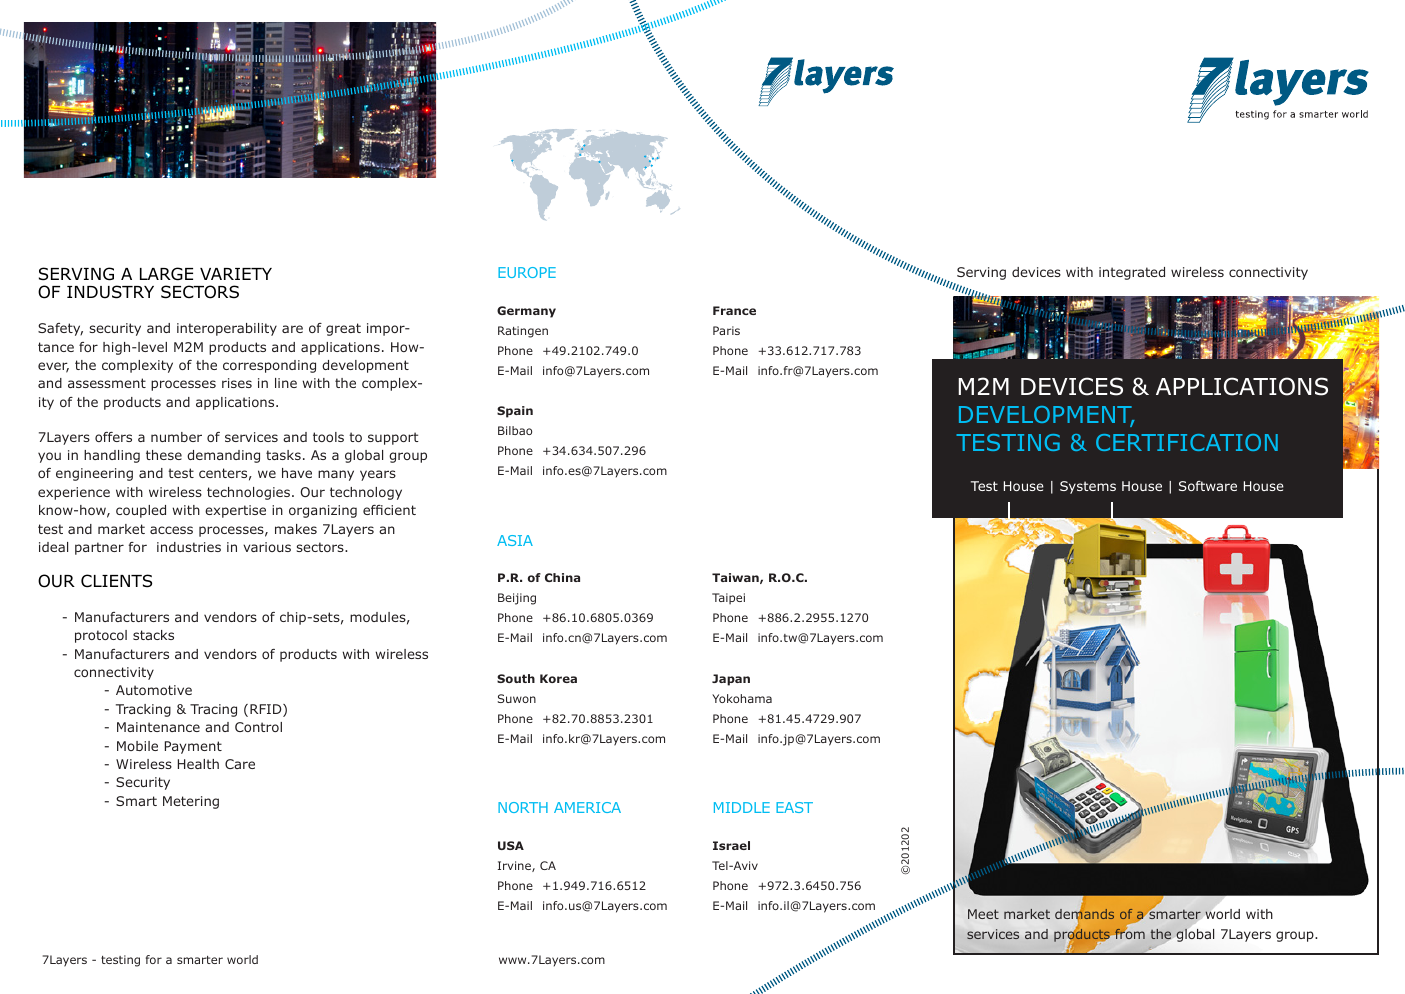 This image has width=1405, height=994. I want to click on Payment, so click(193, 747).
